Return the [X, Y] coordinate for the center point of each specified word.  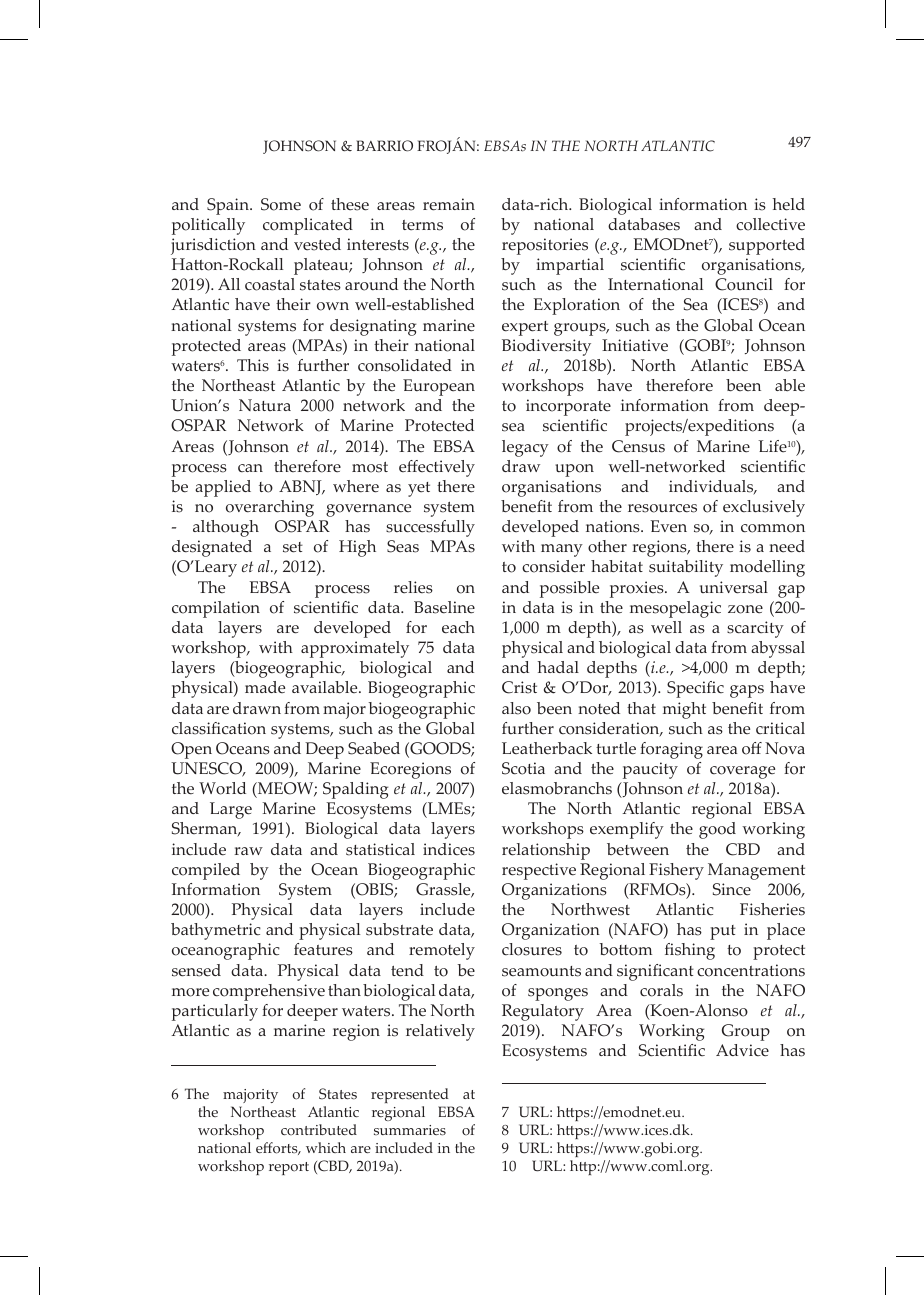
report [289, 1168]
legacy [525, 448]
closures [532, 949]
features [323, 949]
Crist [519, 687]
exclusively [764, 508]
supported [767, 246]
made [265, 687]
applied [223, 488]
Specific [695, 689]
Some [281, 204]
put [723, 932]
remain [449, 204]
